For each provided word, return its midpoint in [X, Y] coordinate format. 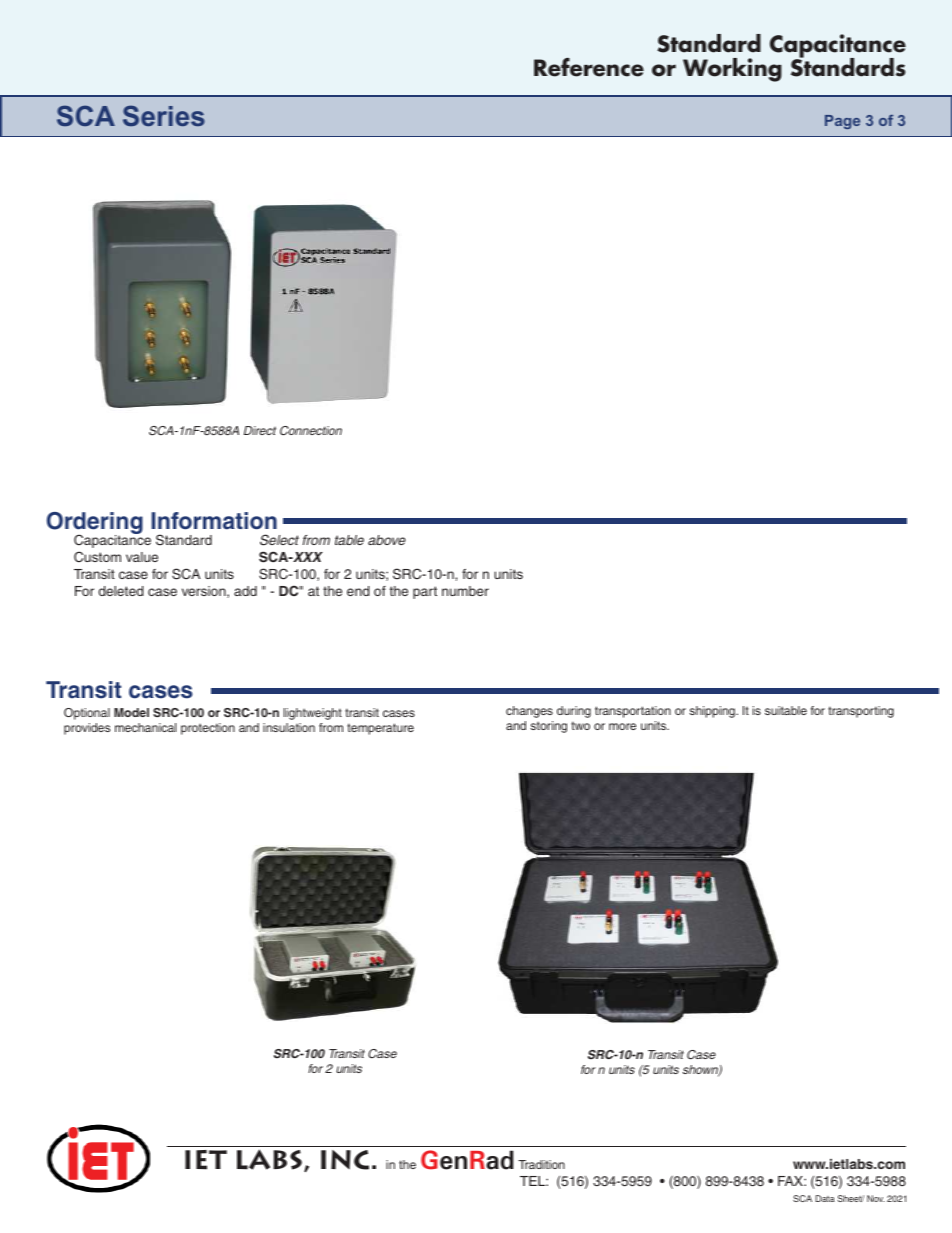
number [465, 591]
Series [164, 115]
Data [825, 1198]
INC [345, 1160]
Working [732, 70]
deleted [121, 591]
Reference [589, 67]
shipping [713, 712]
